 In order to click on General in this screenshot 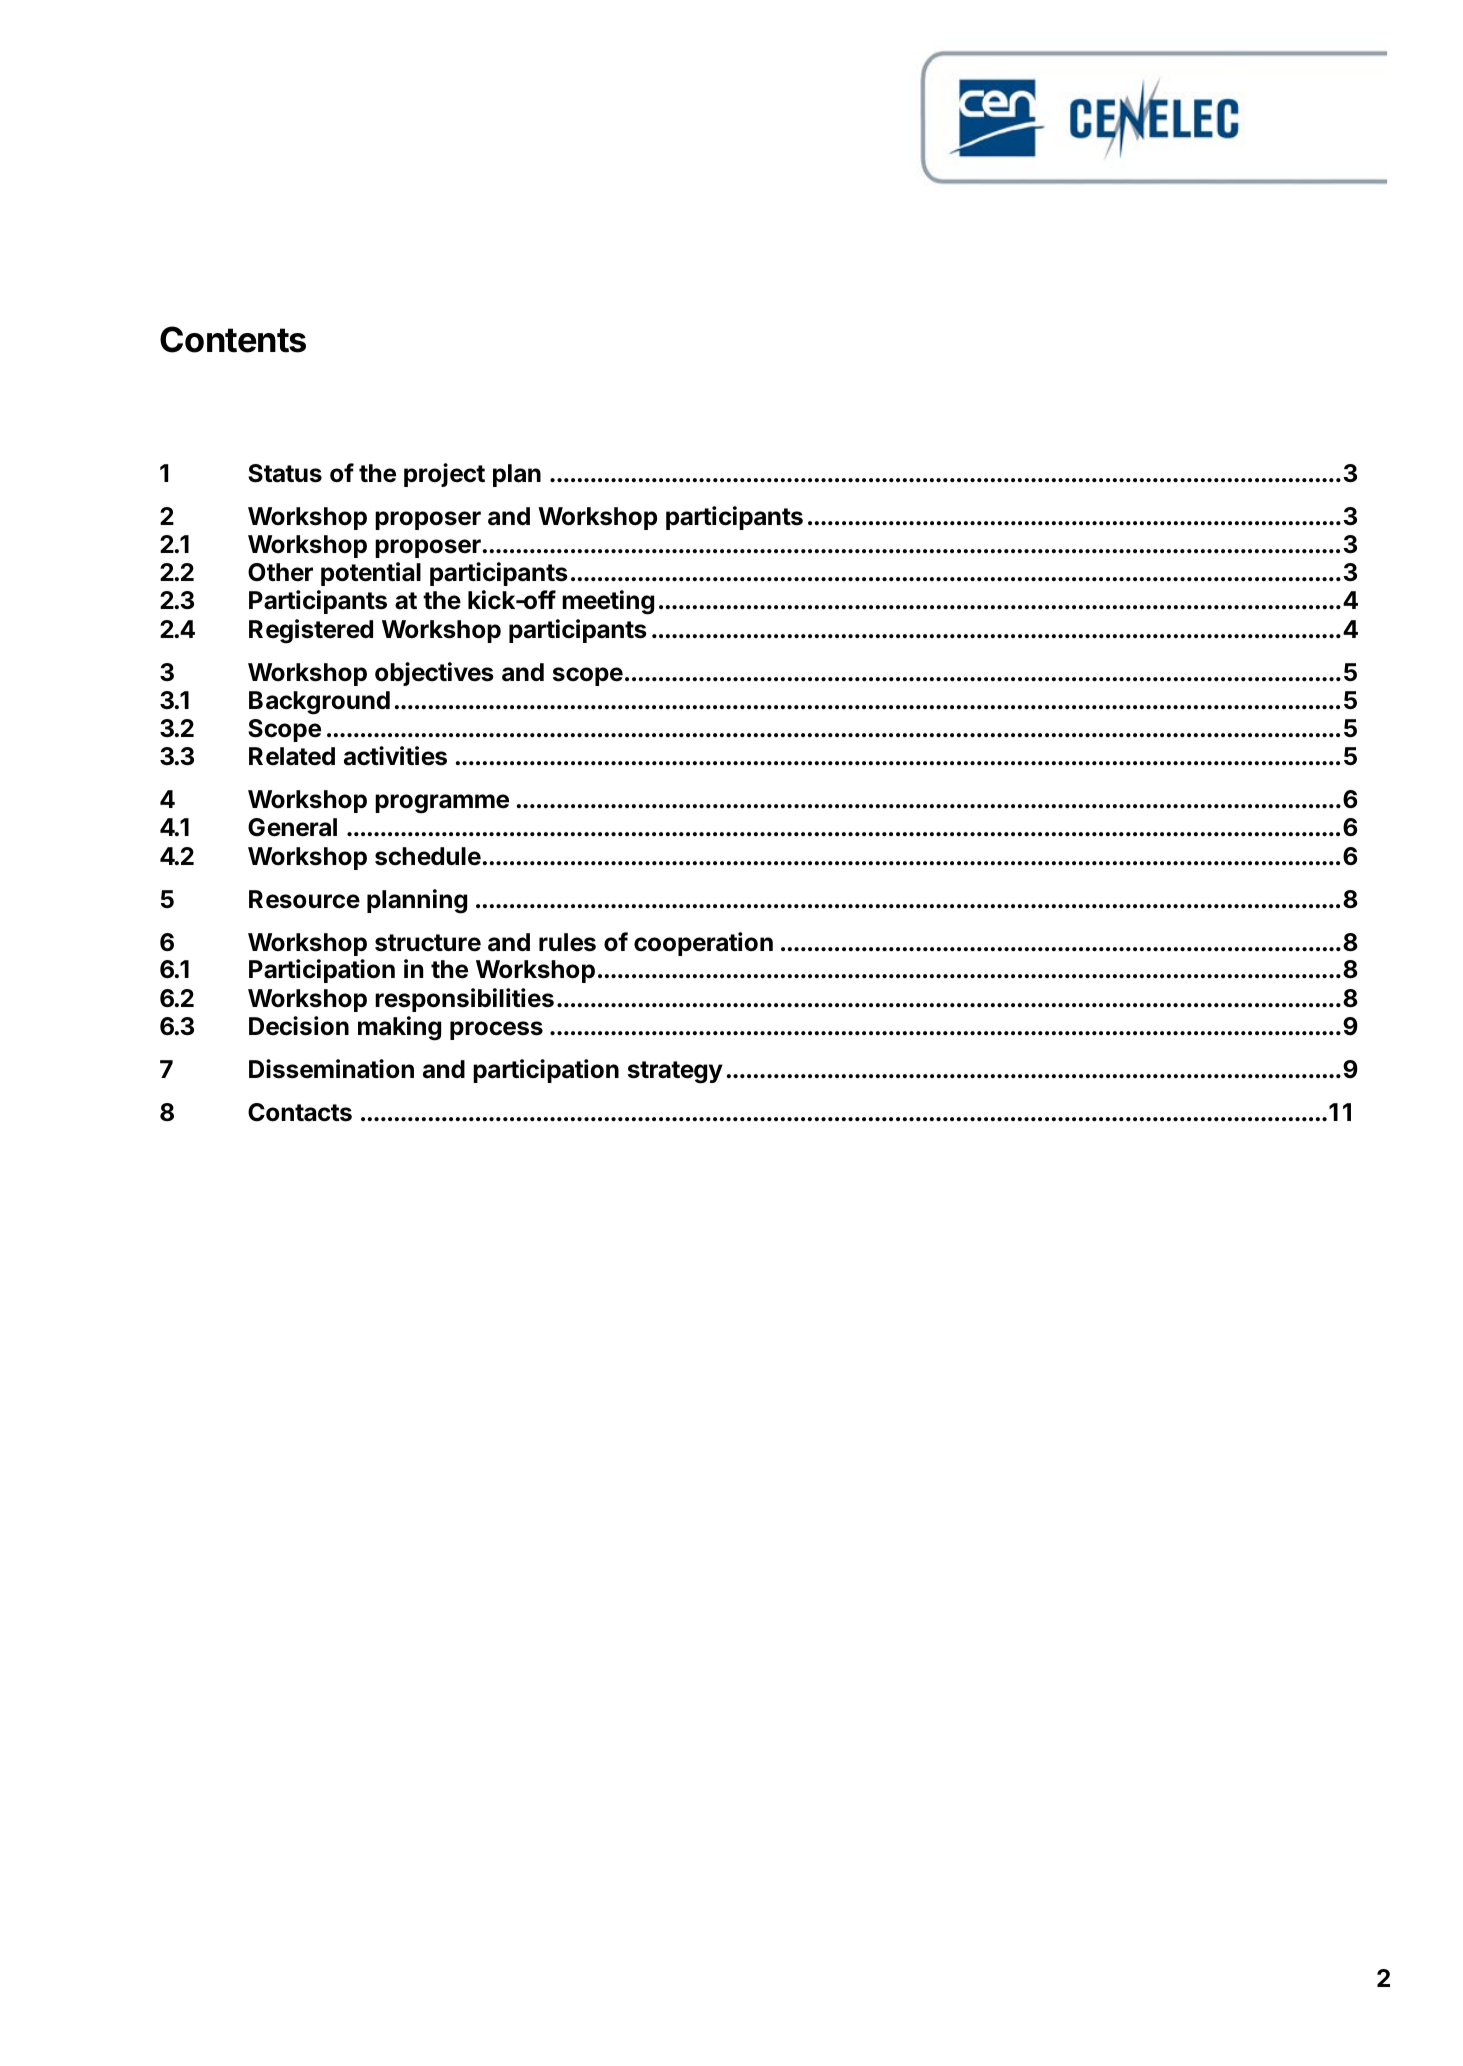, I will do `click(292, 827)`.
